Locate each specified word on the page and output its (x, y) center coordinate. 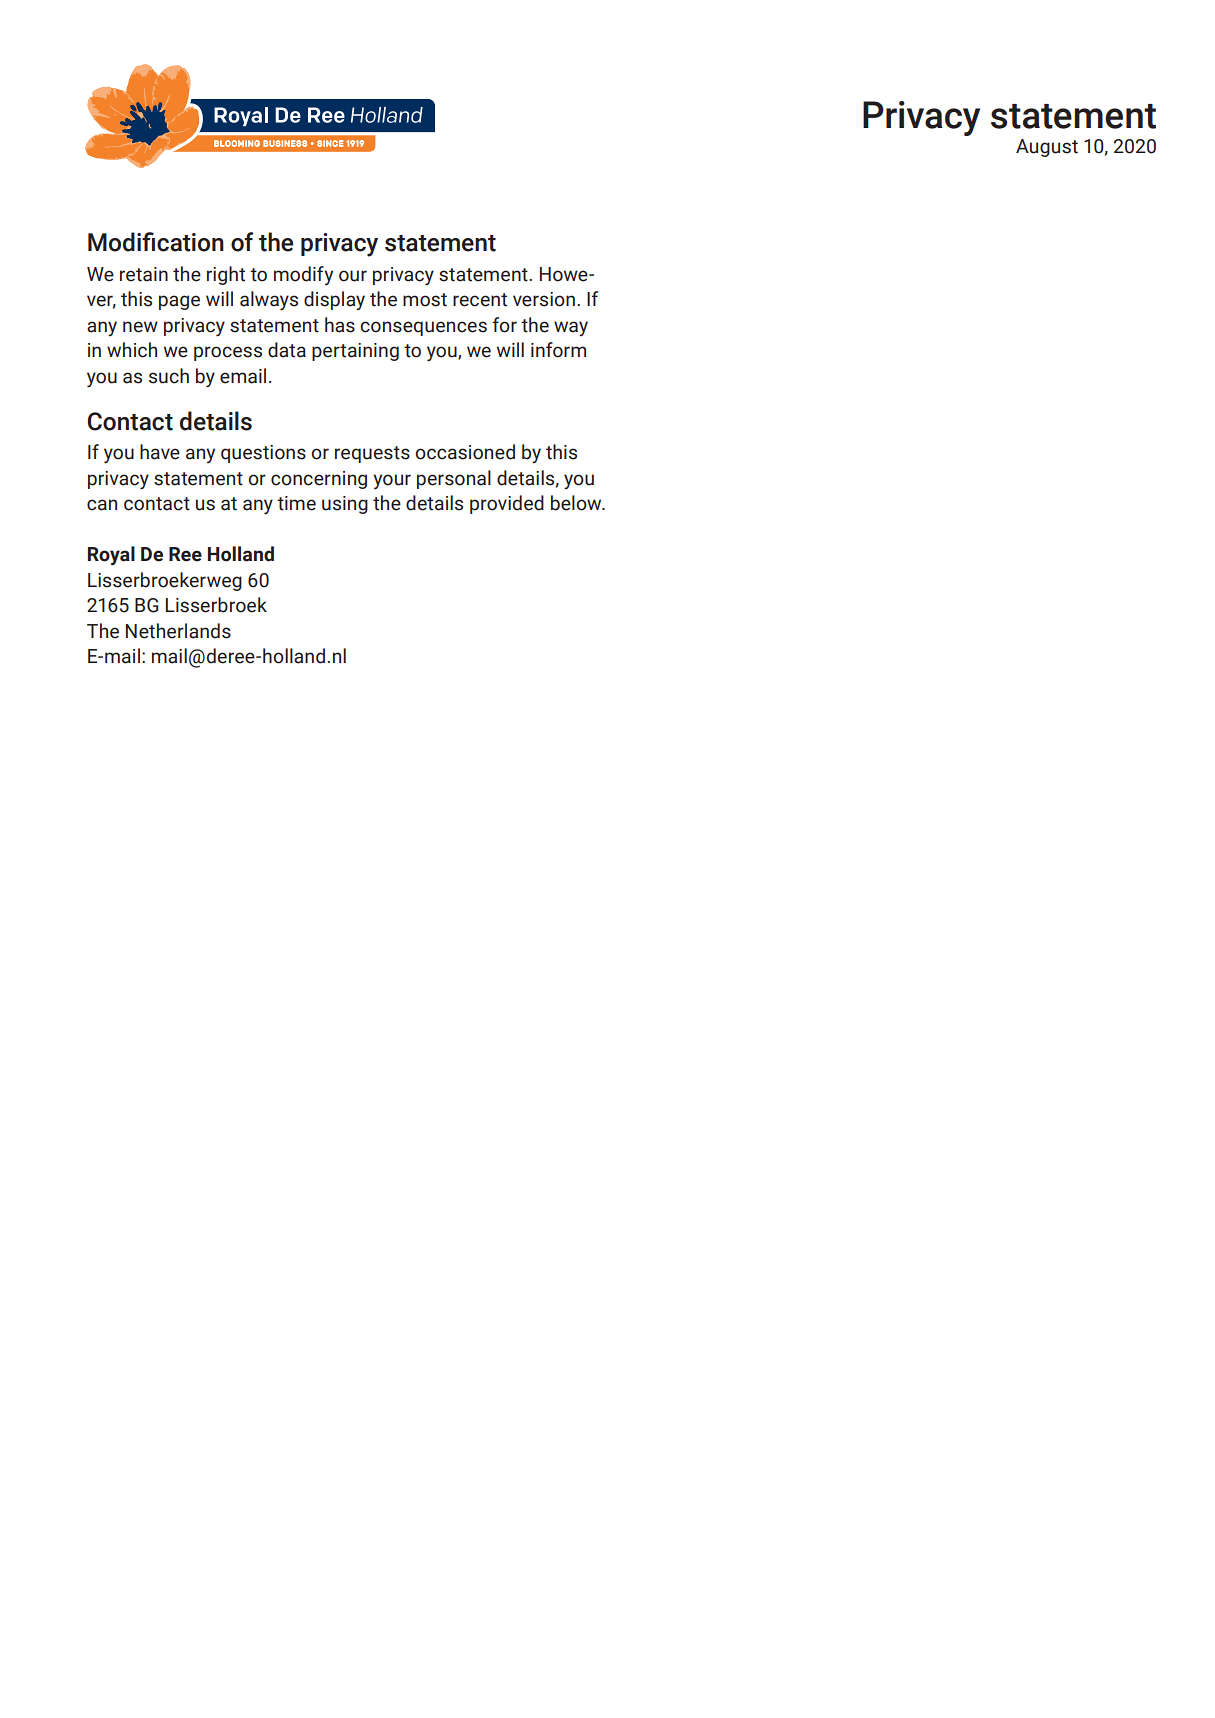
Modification (156, 242)
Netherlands (178, 631)
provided (507, 504)
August (1047, 148)
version (544, 299)
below (577, 503)
